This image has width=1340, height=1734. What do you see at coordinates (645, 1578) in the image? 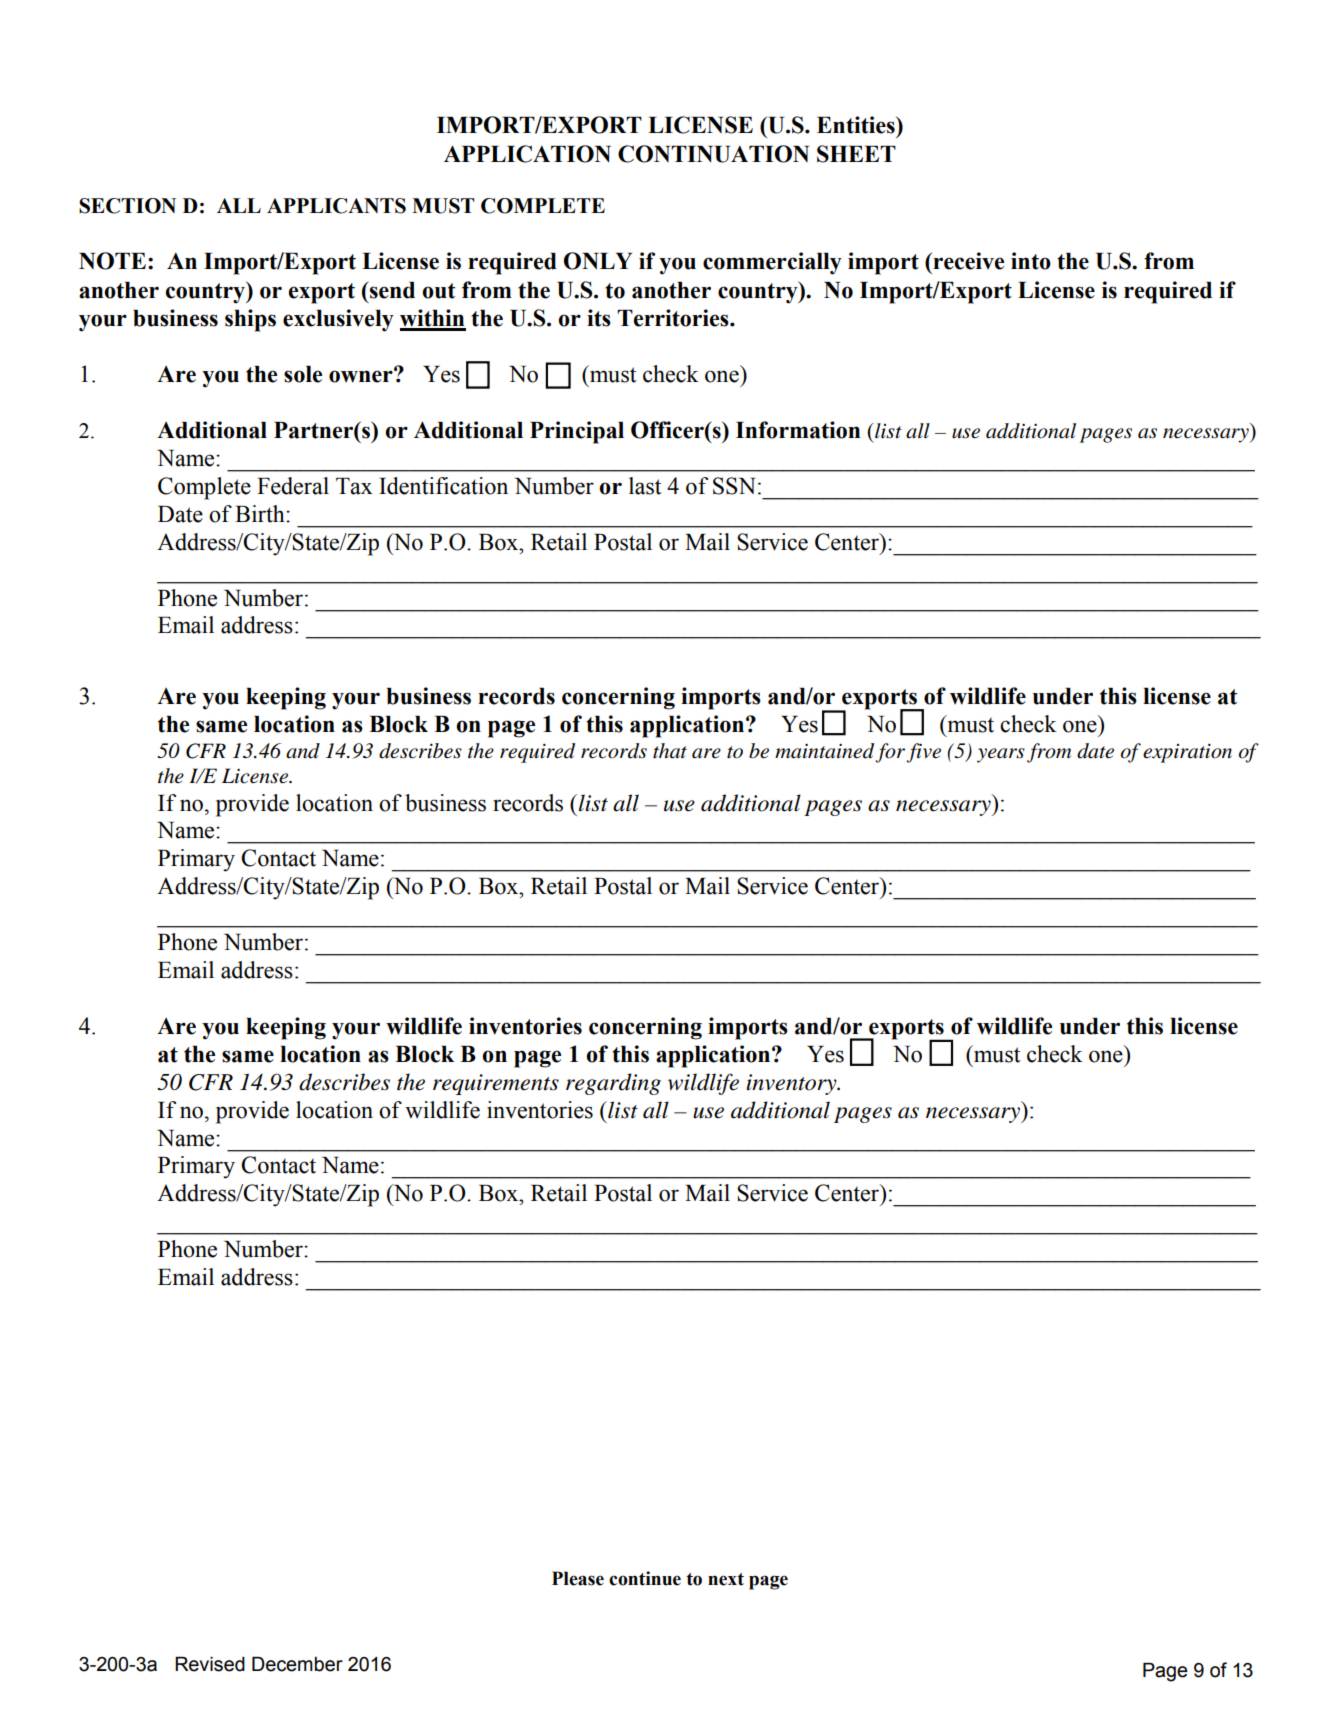
I see `continue` at bounding box center [645, 1578].
